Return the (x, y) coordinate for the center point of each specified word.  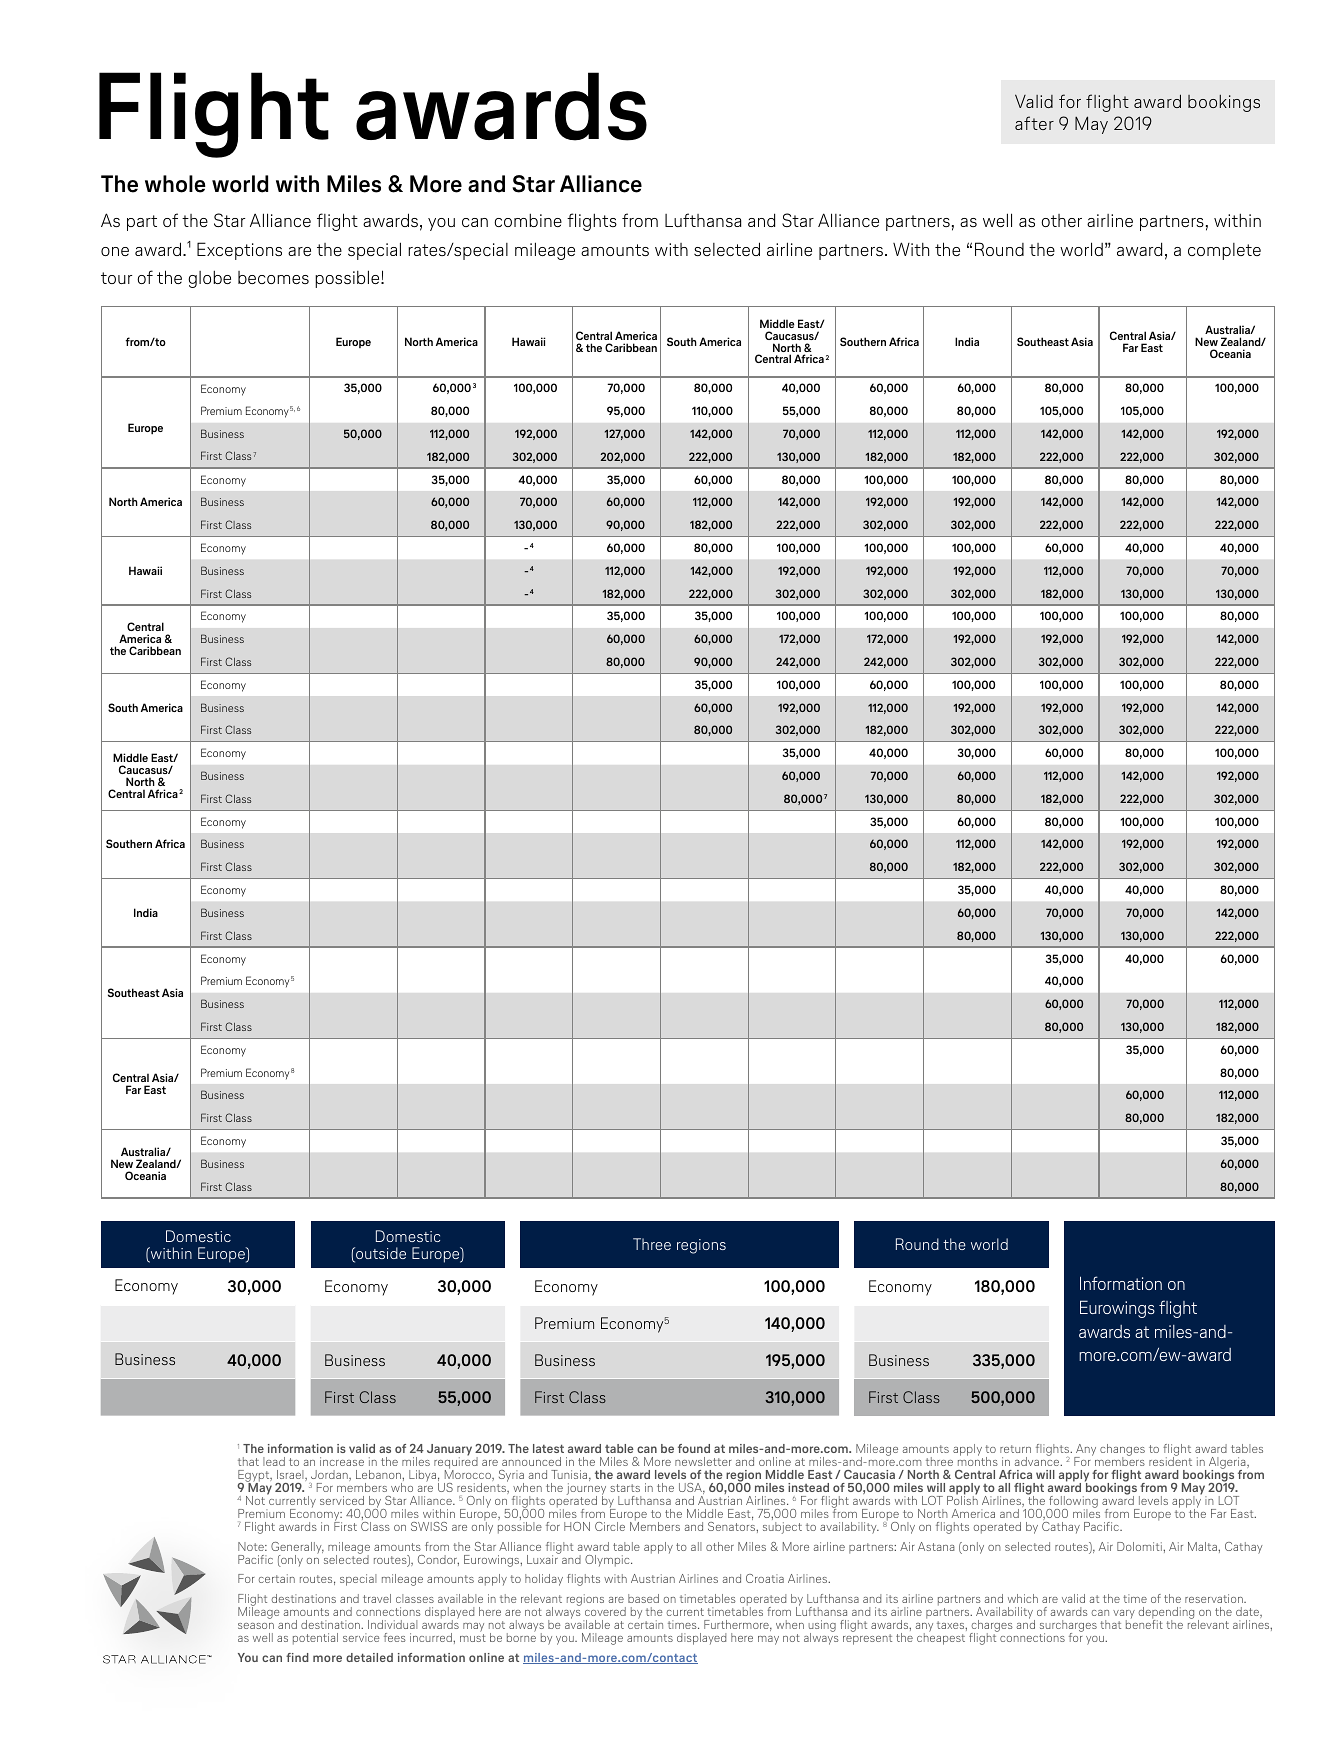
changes (1122, 1451)
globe (209, 279)
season (256, 1626)
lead (274, 1461)
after (1034, 123)
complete (1224, 251)
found (694, 1448)
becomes (273, 277)
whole (175, 184)
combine (528, 220)
